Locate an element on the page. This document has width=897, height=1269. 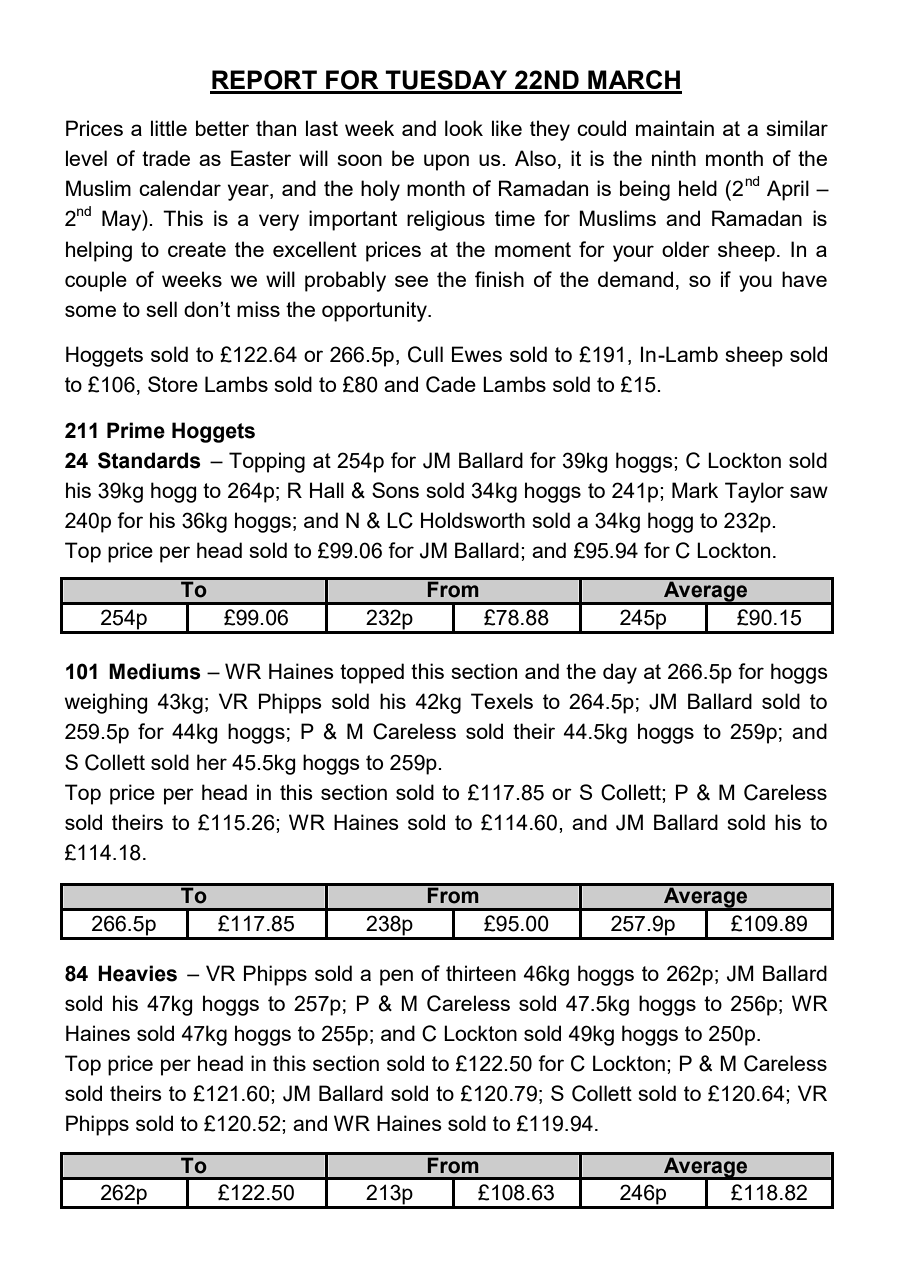
trade is located at coordinates (166, 158).
